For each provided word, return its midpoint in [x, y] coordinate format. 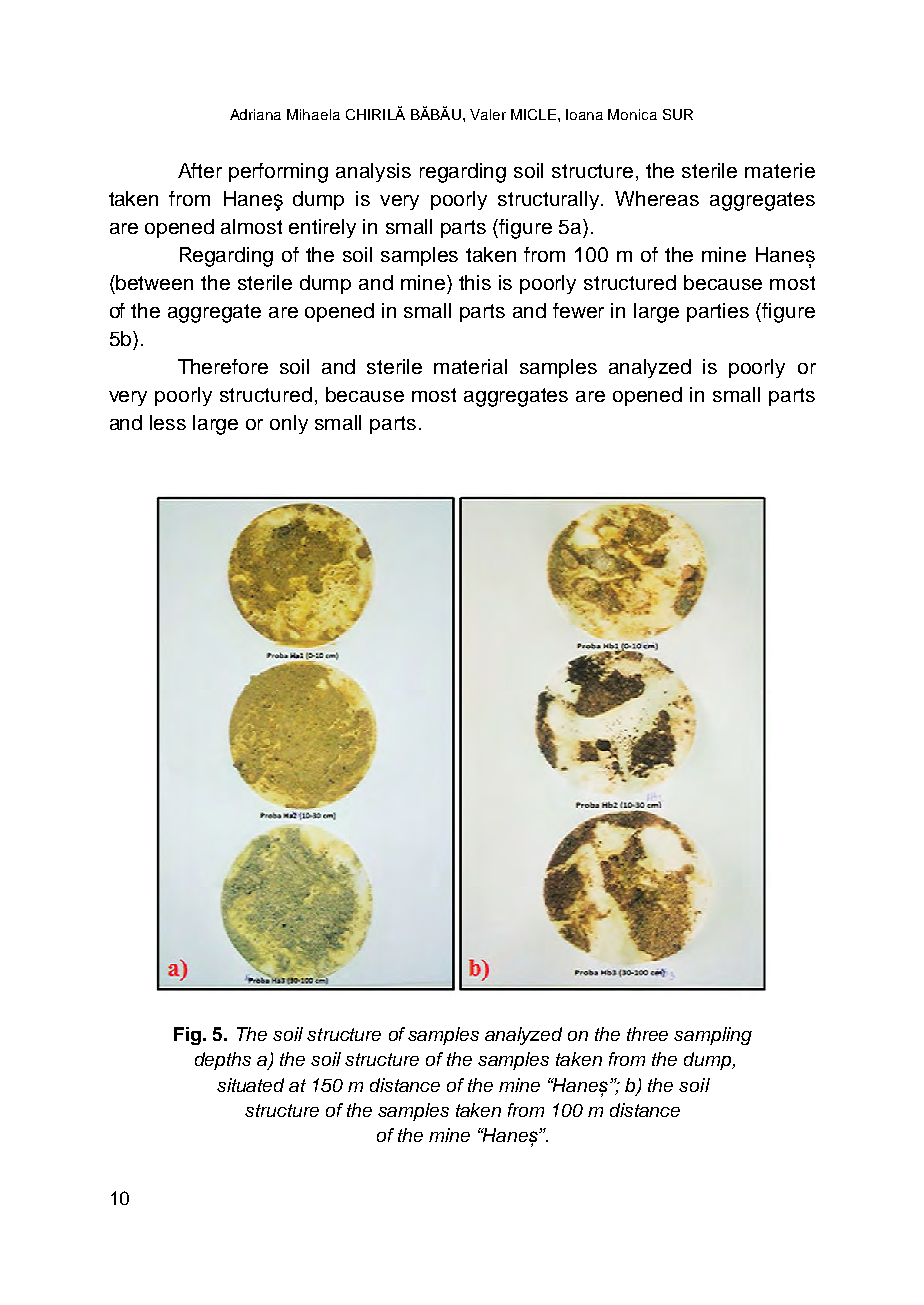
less [168, 422]
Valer [488, 114]
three [647, 1034]
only [289, 424]
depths [223, 1061]
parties [718, 312]
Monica [632, 114]
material [470, 366]
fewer [578, 310]
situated [250, 1085]
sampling [713, 1036]
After [200, 170]
